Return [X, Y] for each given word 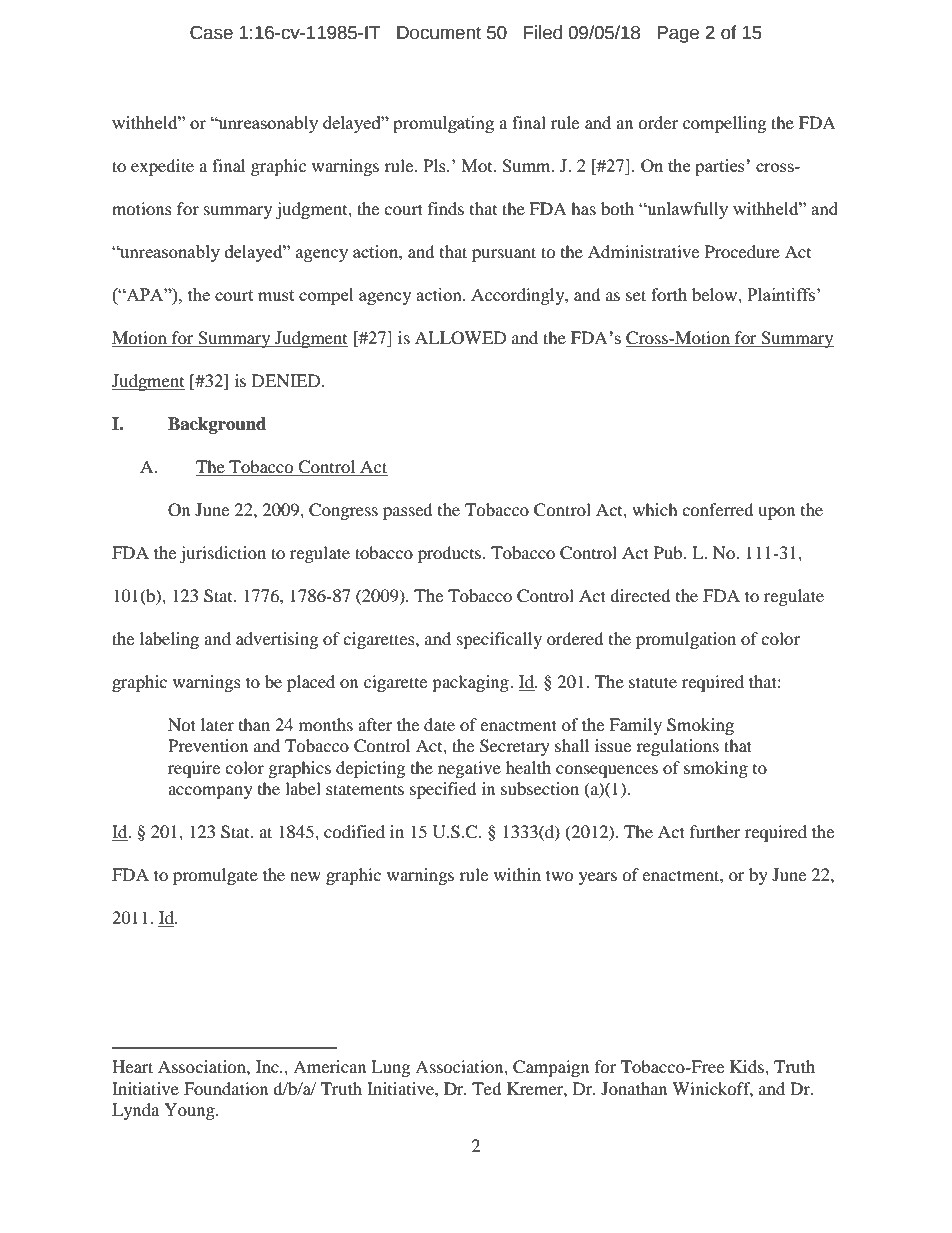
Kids [748, 1066]
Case [211, 33]
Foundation [226, 1088]
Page [678, 34]
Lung [390, 1068]
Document [439, 33]
